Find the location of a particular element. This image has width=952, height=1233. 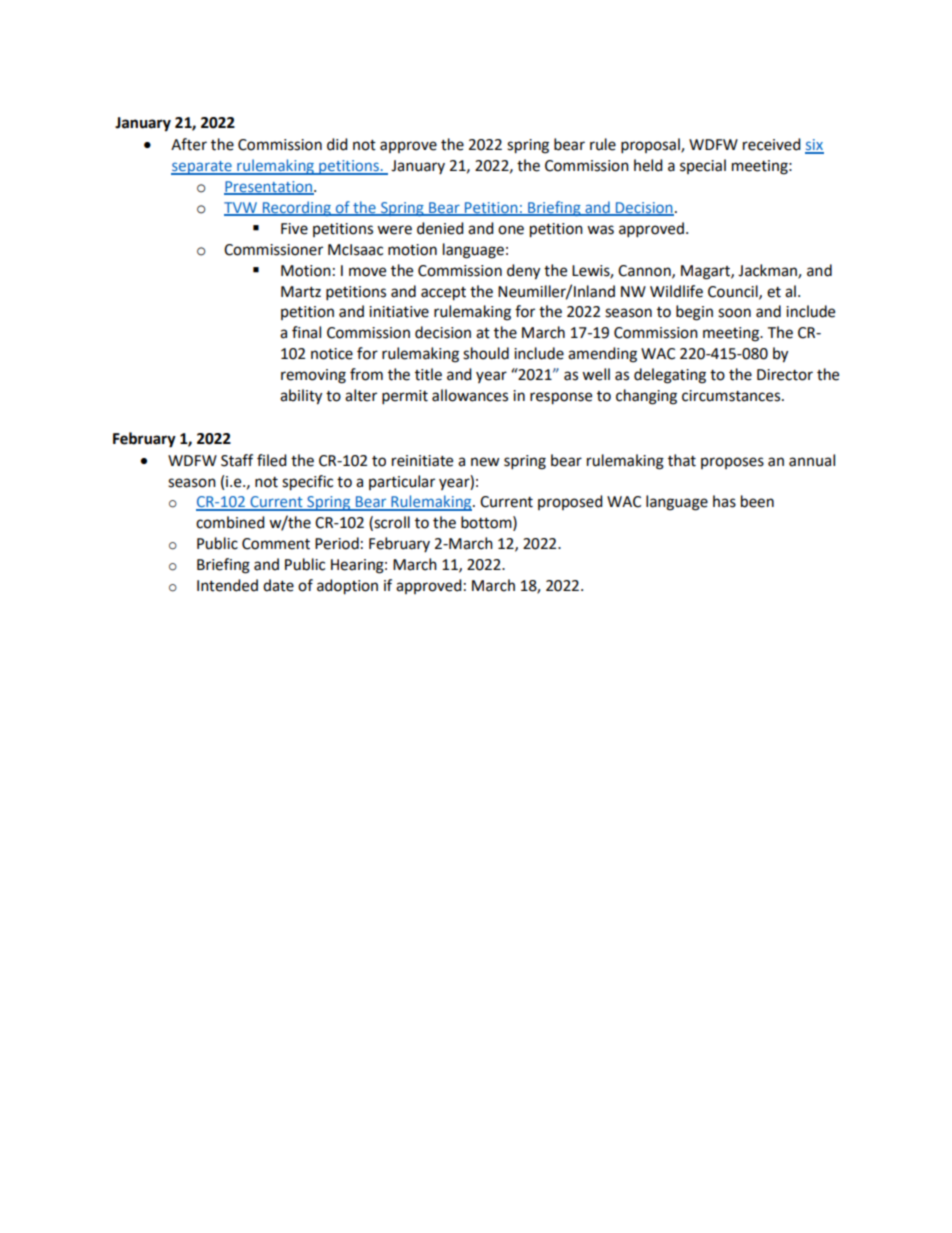

denied is located at coordinates (440, 228).
